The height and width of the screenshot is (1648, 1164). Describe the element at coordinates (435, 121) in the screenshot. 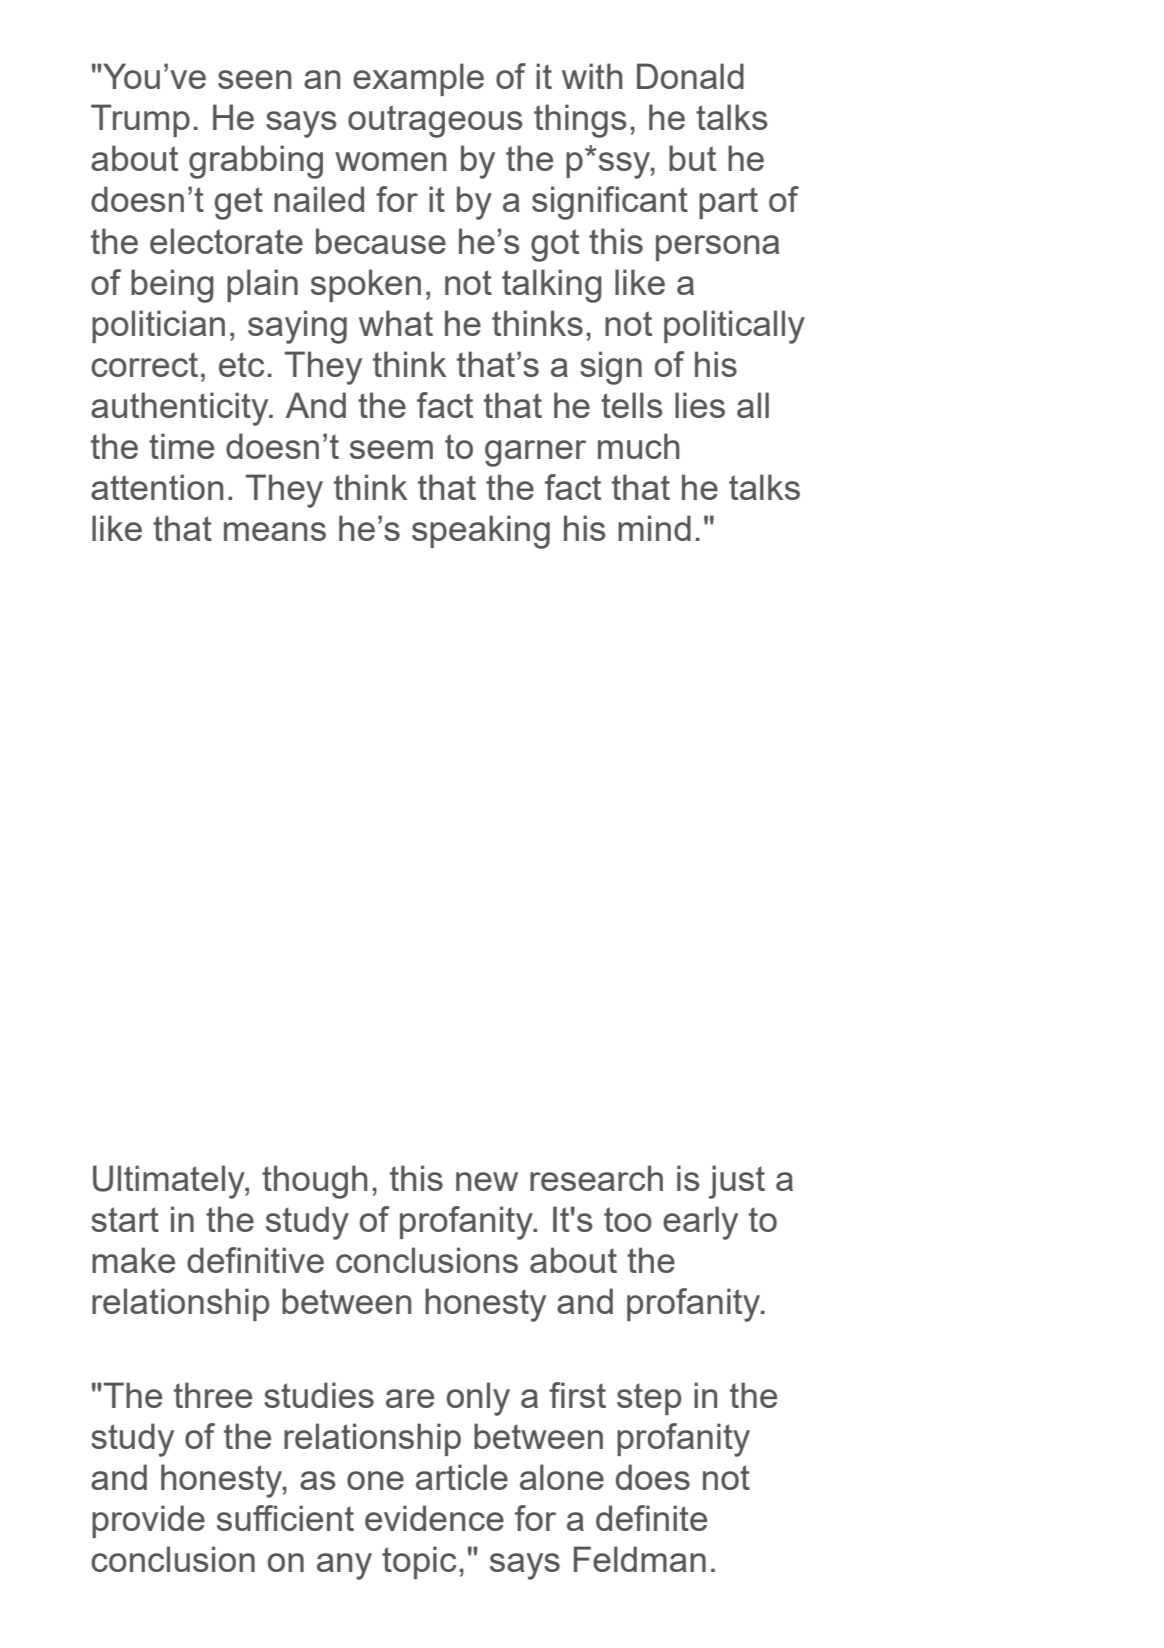

I see `outrageous` at that location.
